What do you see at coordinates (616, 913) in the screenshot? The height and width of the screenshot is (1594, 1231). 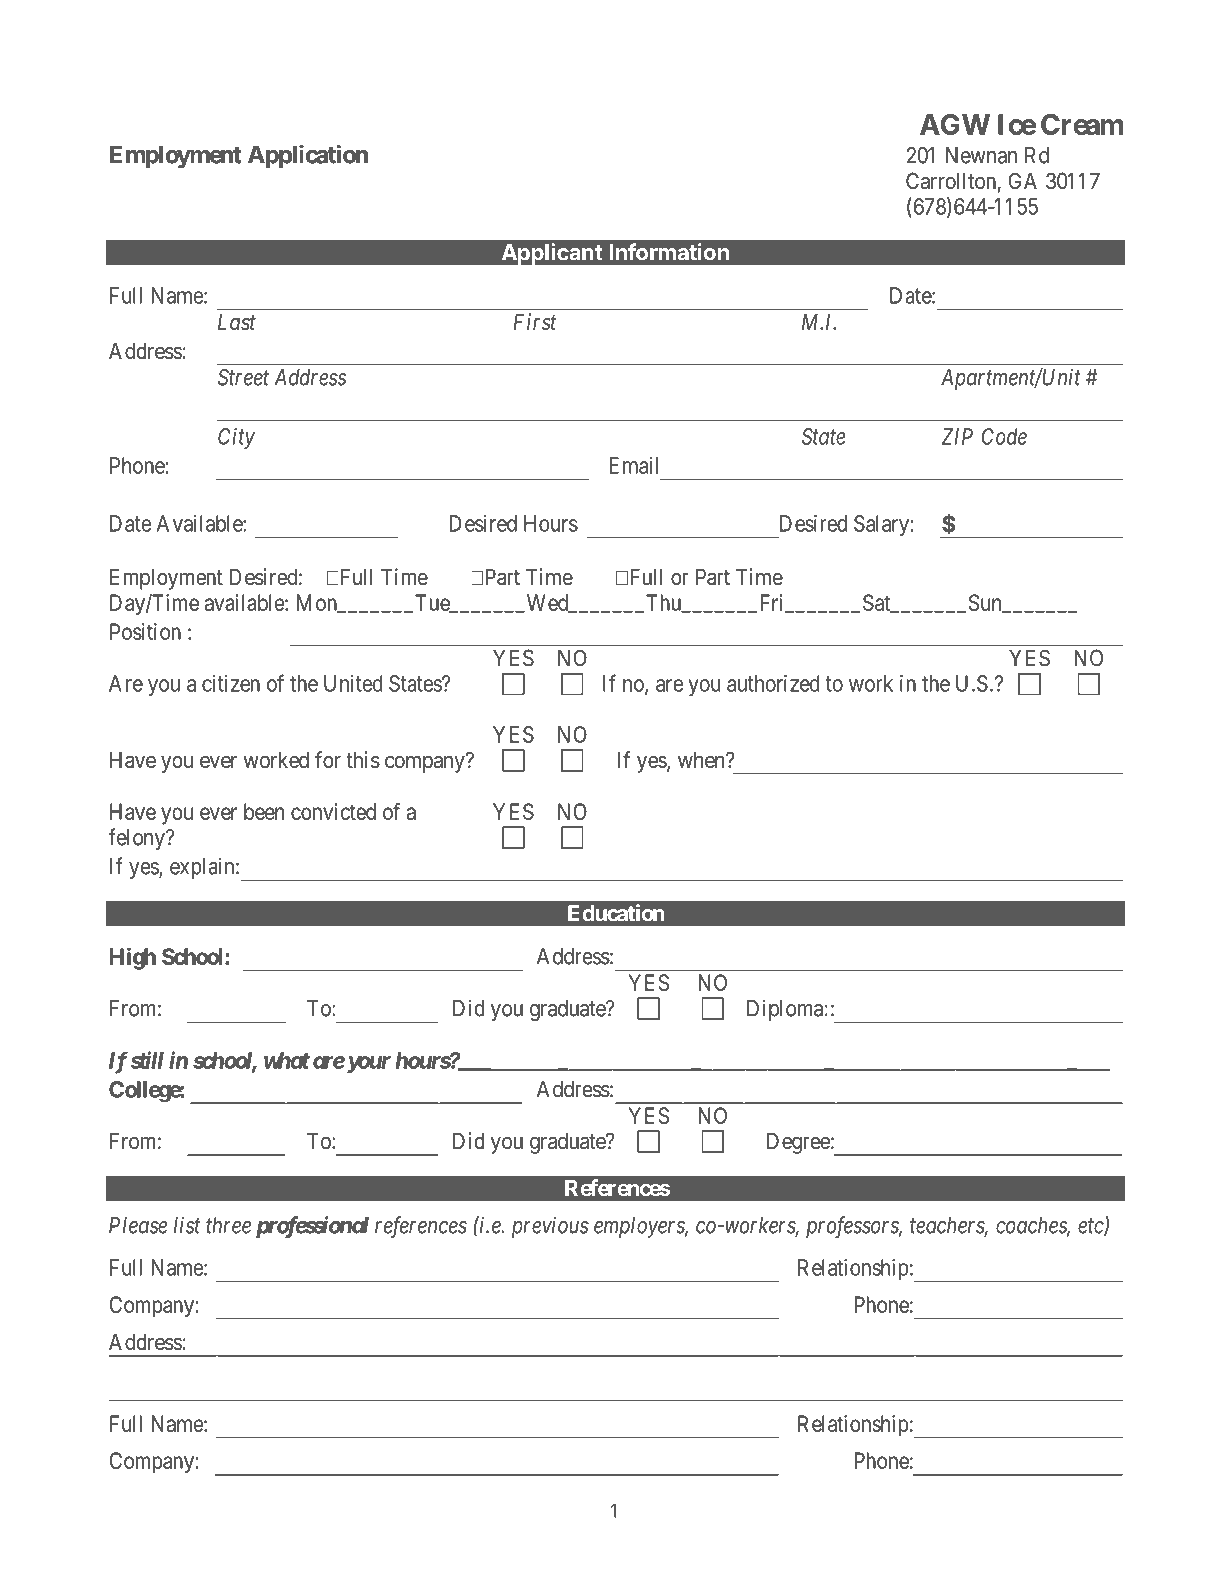 I see `Education` at bounding box center [616, 913].
